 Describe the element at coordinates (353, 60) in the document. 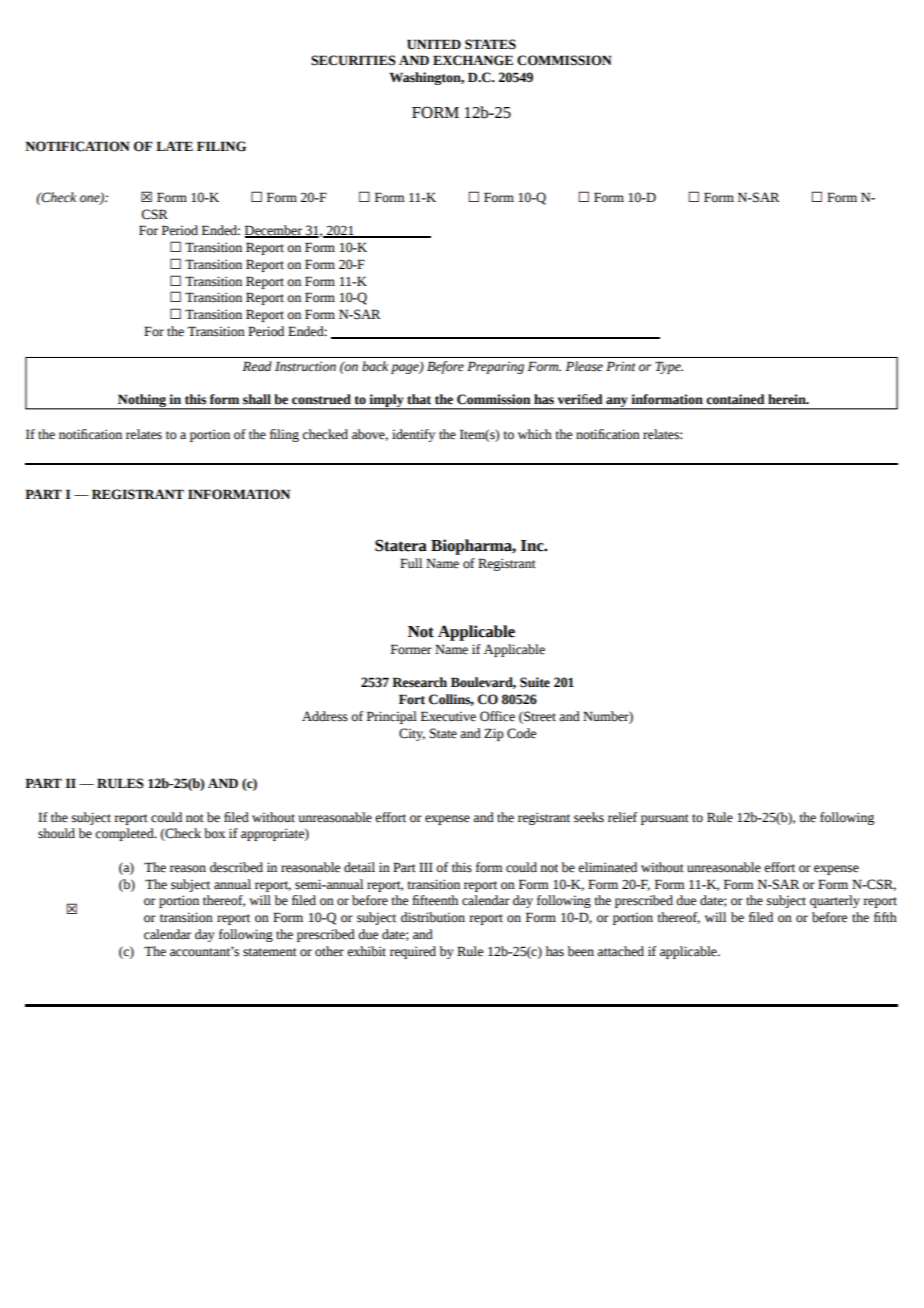

I see `SECURITIES` at that location.
